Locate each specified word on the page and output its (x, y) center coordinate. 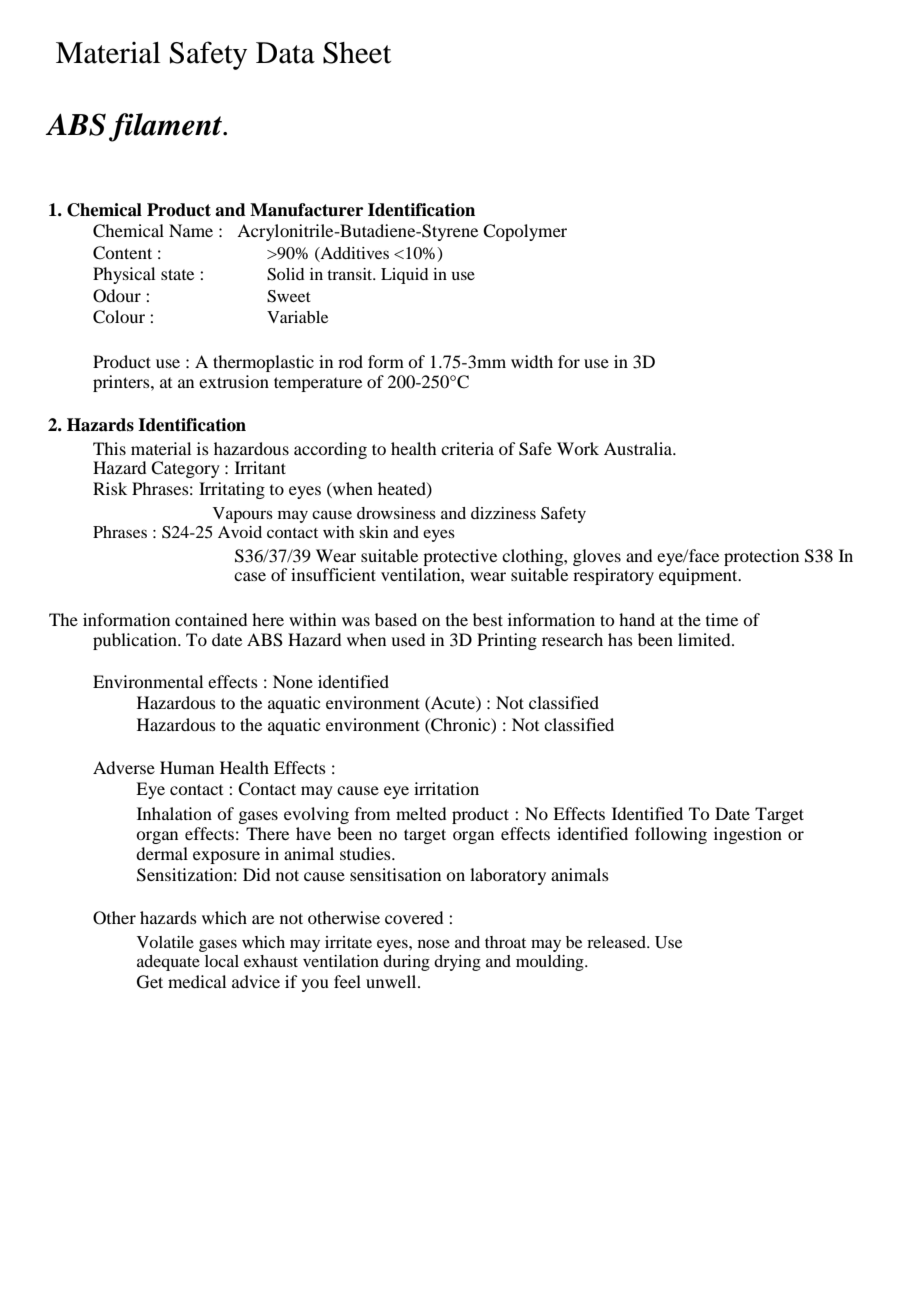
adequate (168, 963)
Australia (639, 448)
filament (166, 127)
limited (705, 639)
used (408, 639)
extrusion (234, 381)
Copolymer (525, 232)
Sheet (357, 53)
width (532, 361)
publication (136, 641)
